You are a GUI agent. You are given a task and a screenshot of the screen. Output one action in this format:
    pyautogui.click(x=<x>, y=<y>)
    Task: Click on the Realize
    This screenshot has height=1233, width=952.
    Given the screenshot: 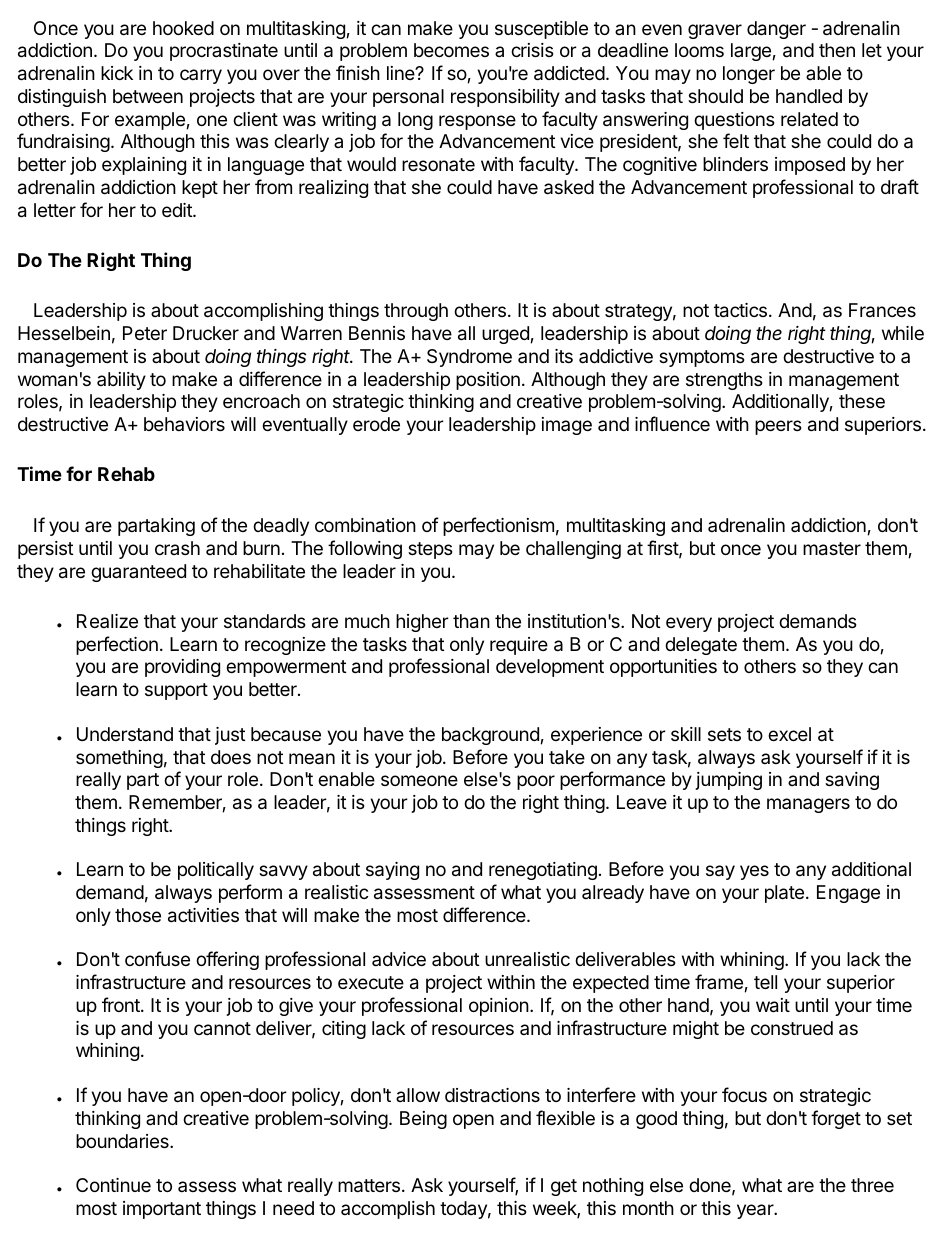 What is the action you would take?
    pyautogui.click(x=107, y=621)
